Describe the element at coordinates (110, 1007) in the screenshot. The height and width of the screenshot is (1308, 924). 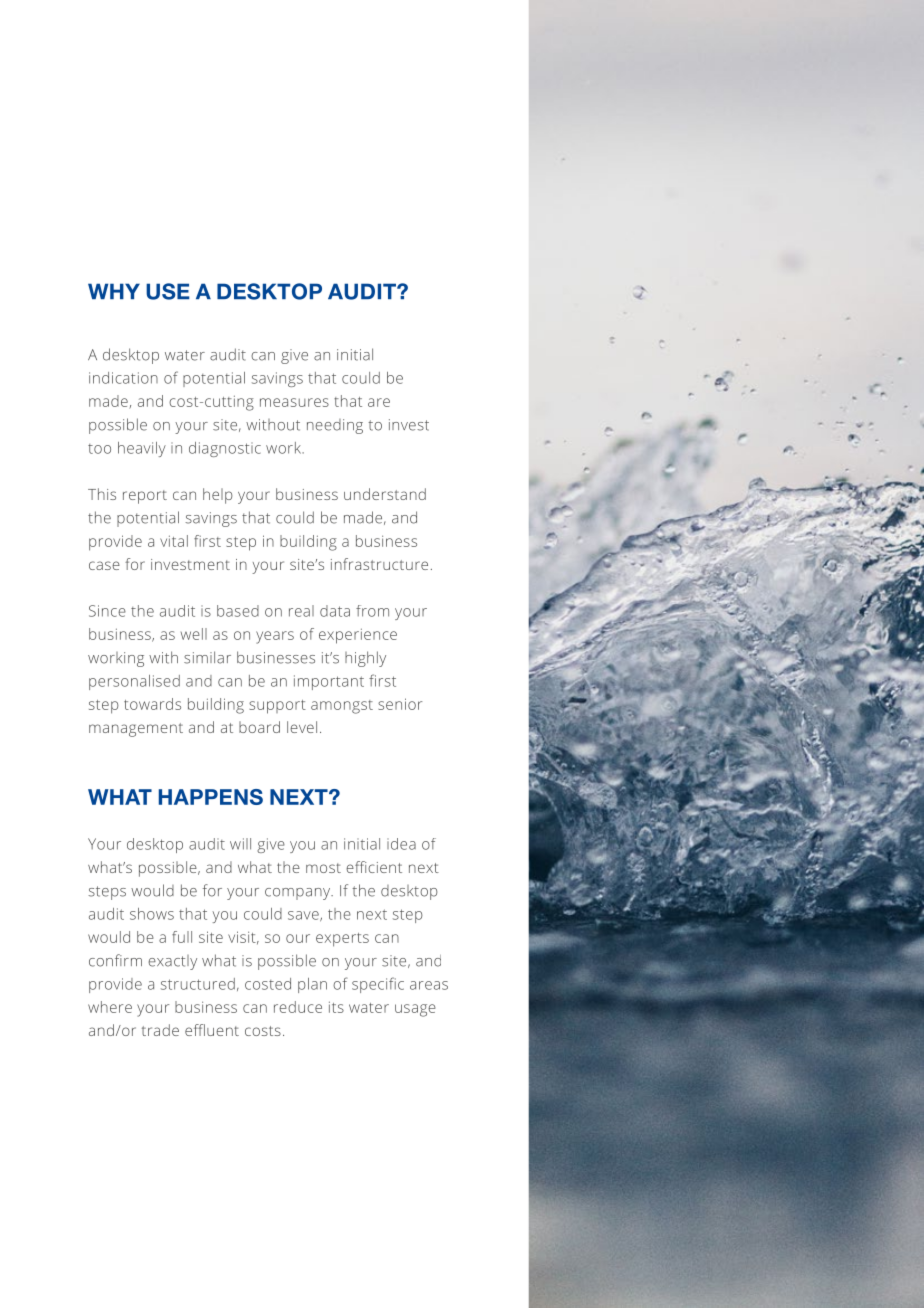
I see `where` at that location.
